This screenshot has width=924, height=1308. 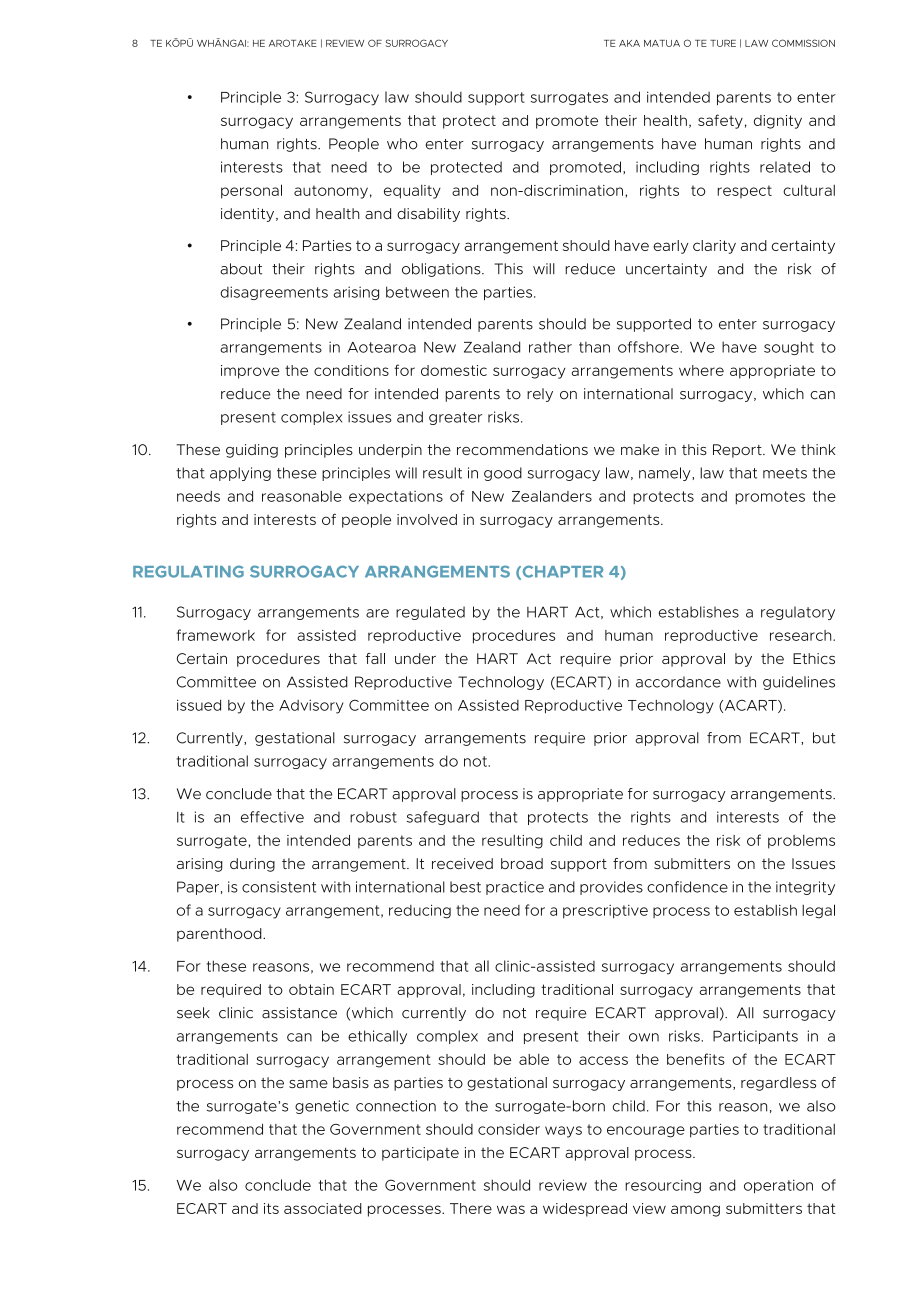 What do you see at coordinates (323, 1208) in the screenshot?
I see `associated` at bounding box center [323, 1208].
